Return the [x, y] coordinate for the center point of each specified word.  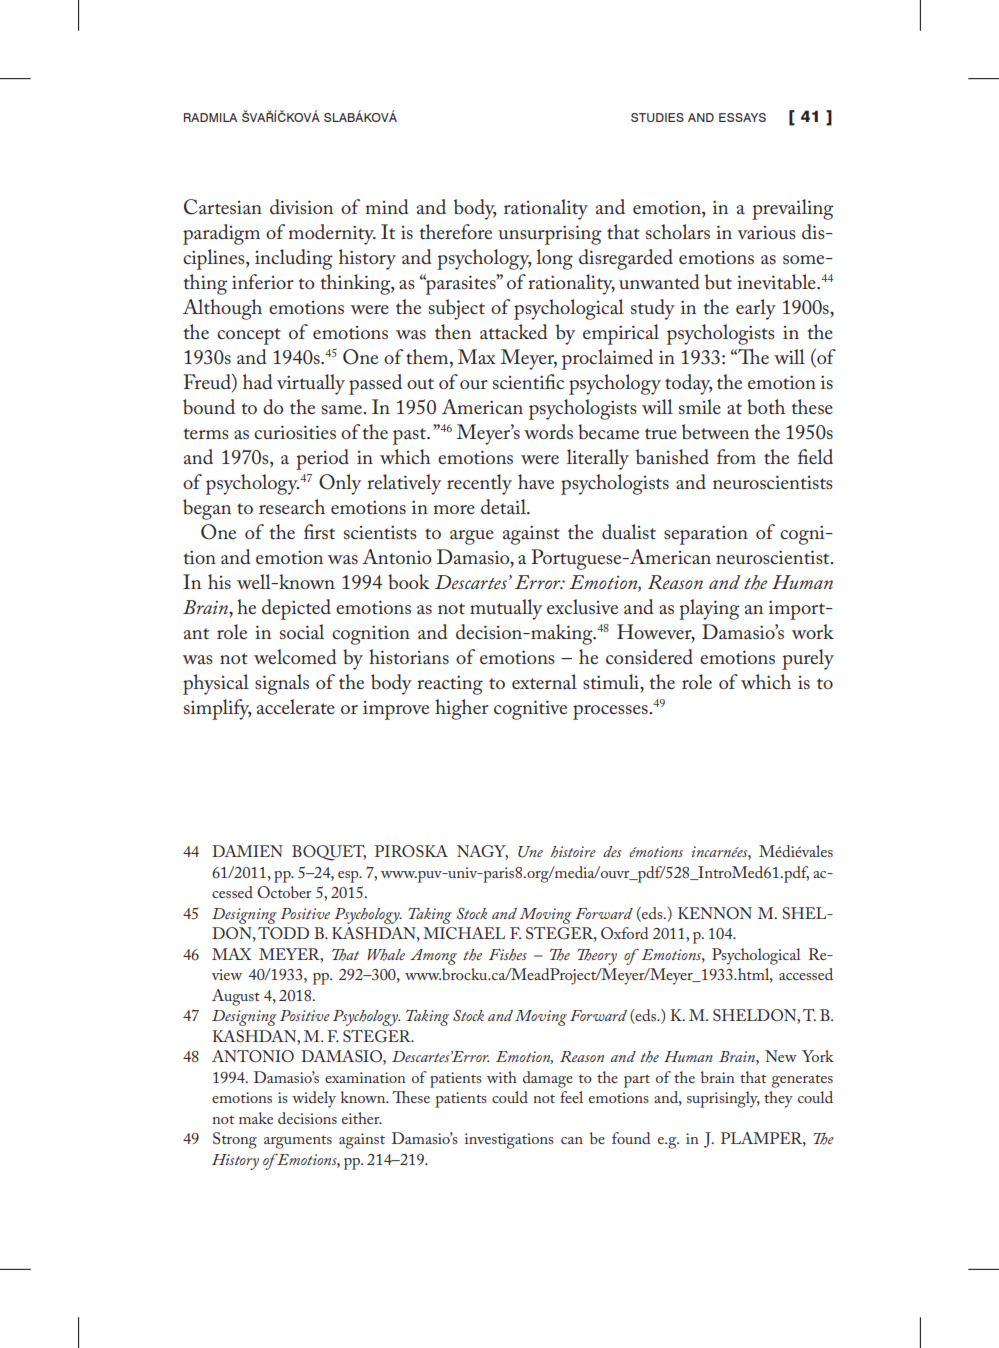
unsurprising [550, 235]
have [536, 481]
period [322, 459]
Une [530, 852]
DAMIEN [247, 851]
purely [808, 659]
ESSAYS [742, 117]
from [736, 456]
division [301, 207]
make [256, 1118]
